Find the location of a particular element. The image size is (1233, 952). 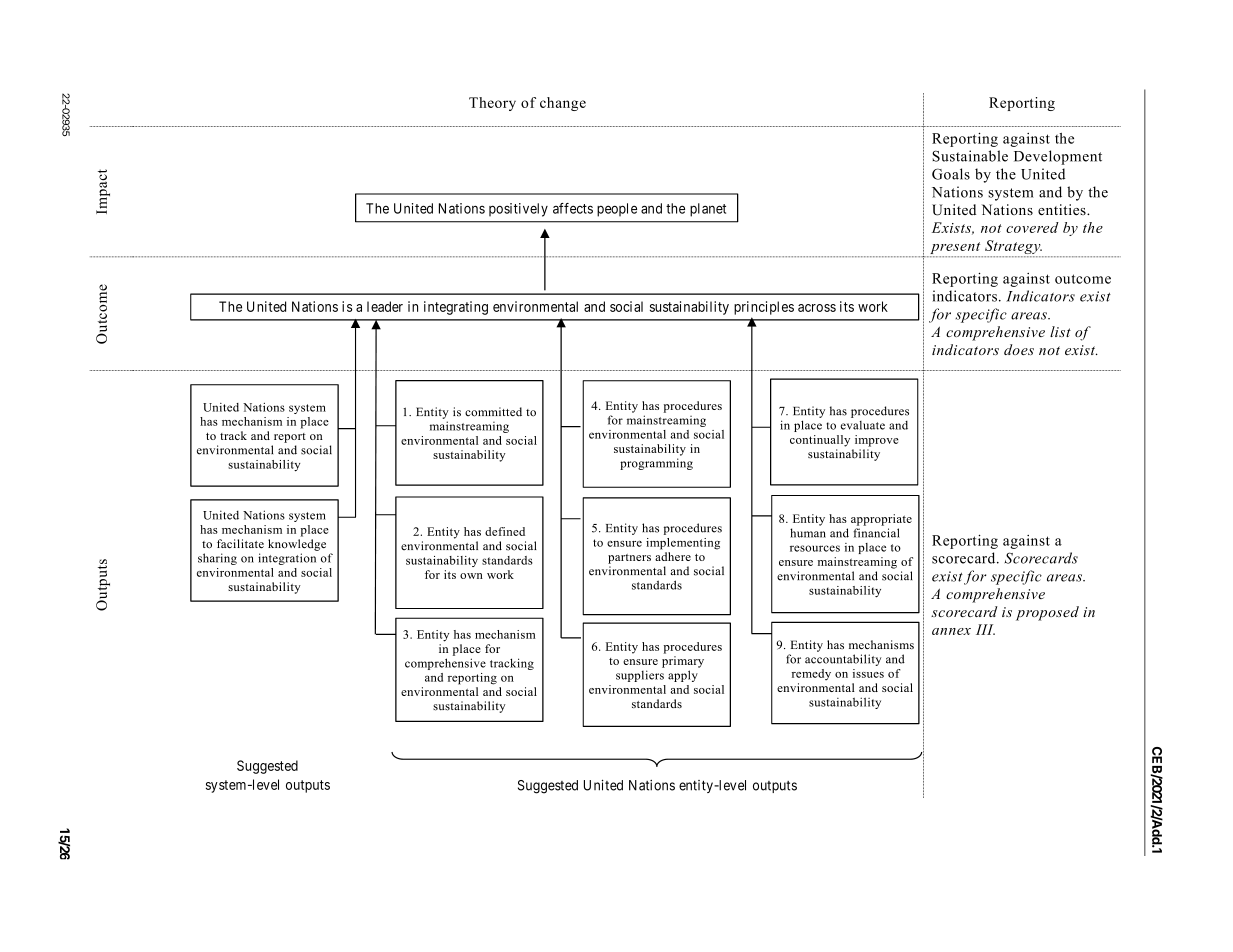

does is located at coordinates (1019, 349).
